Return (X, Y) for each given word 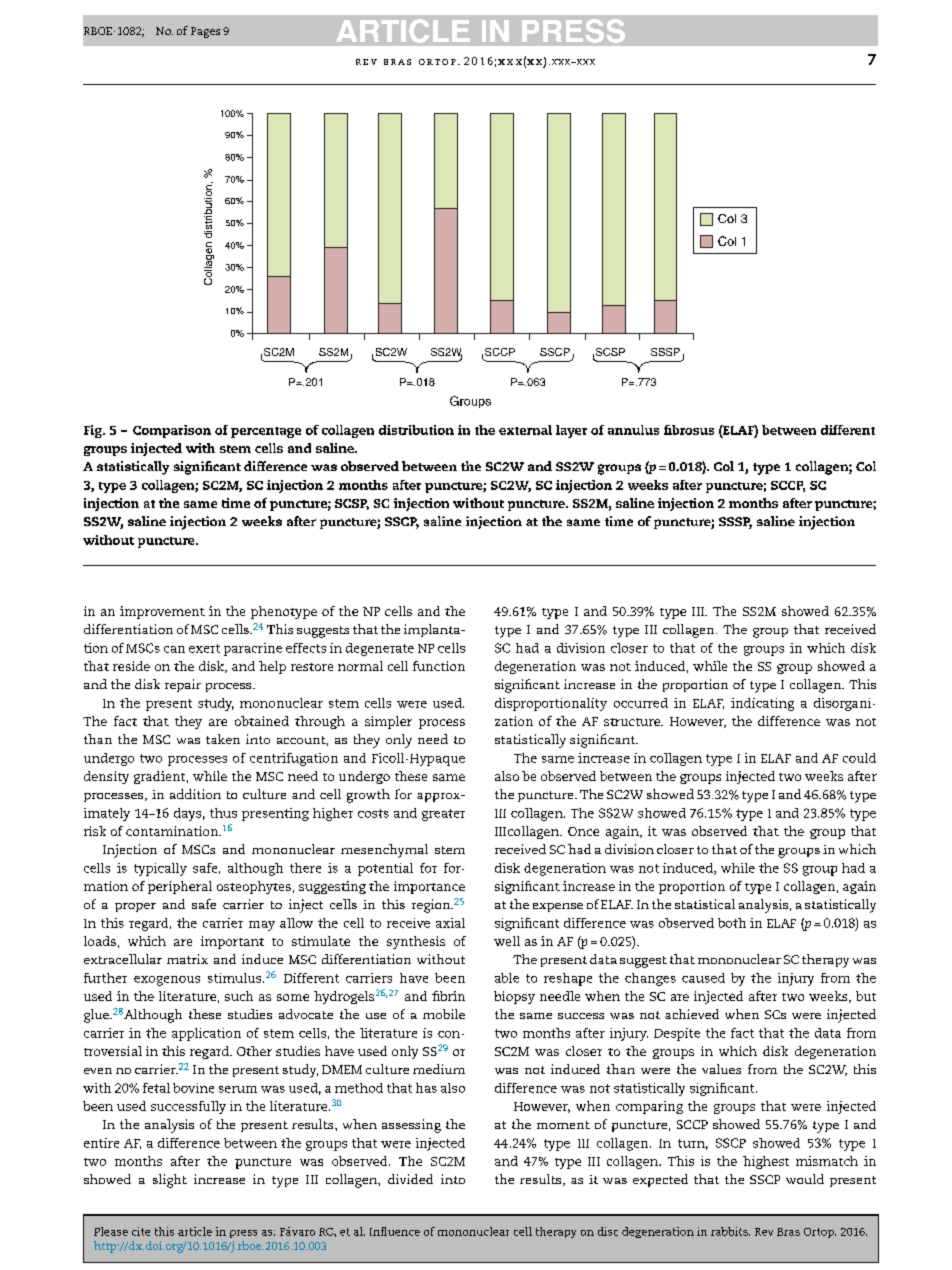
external (525, 430)
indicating (762, 704)
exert (204, 648)
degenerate (380, 649)
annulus (633, 430)
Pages (205, 32)
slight (170, 1181)
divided (410, 1179)
